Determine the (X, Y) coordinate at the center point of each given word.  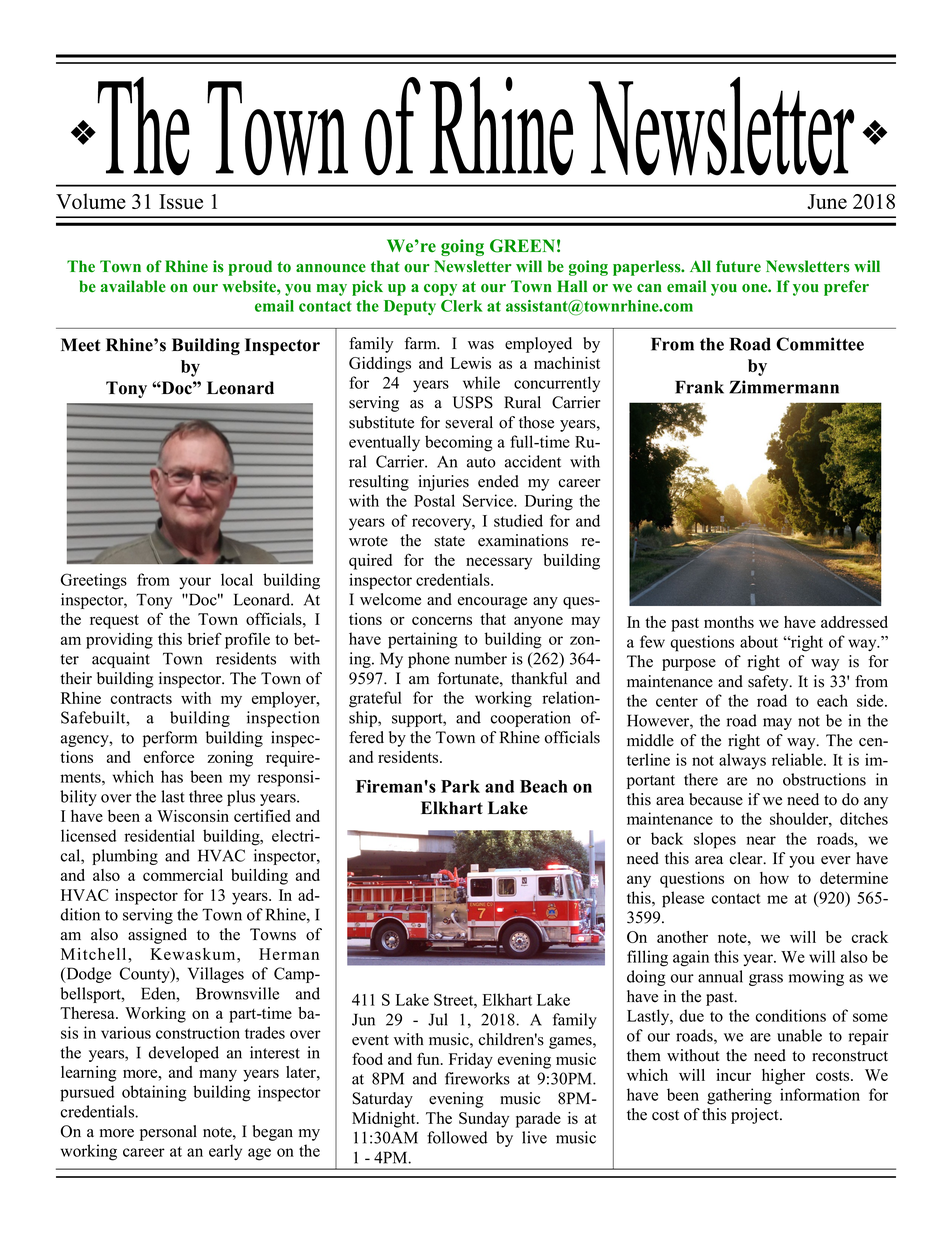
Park (460, 786)
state (449, 541)
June (827, 201)
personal (168, 1133)
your (195, 583)
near (761, 840)
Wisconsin (193, 816)
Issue (181, 201)
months (729, 622)
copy (440, 290)
